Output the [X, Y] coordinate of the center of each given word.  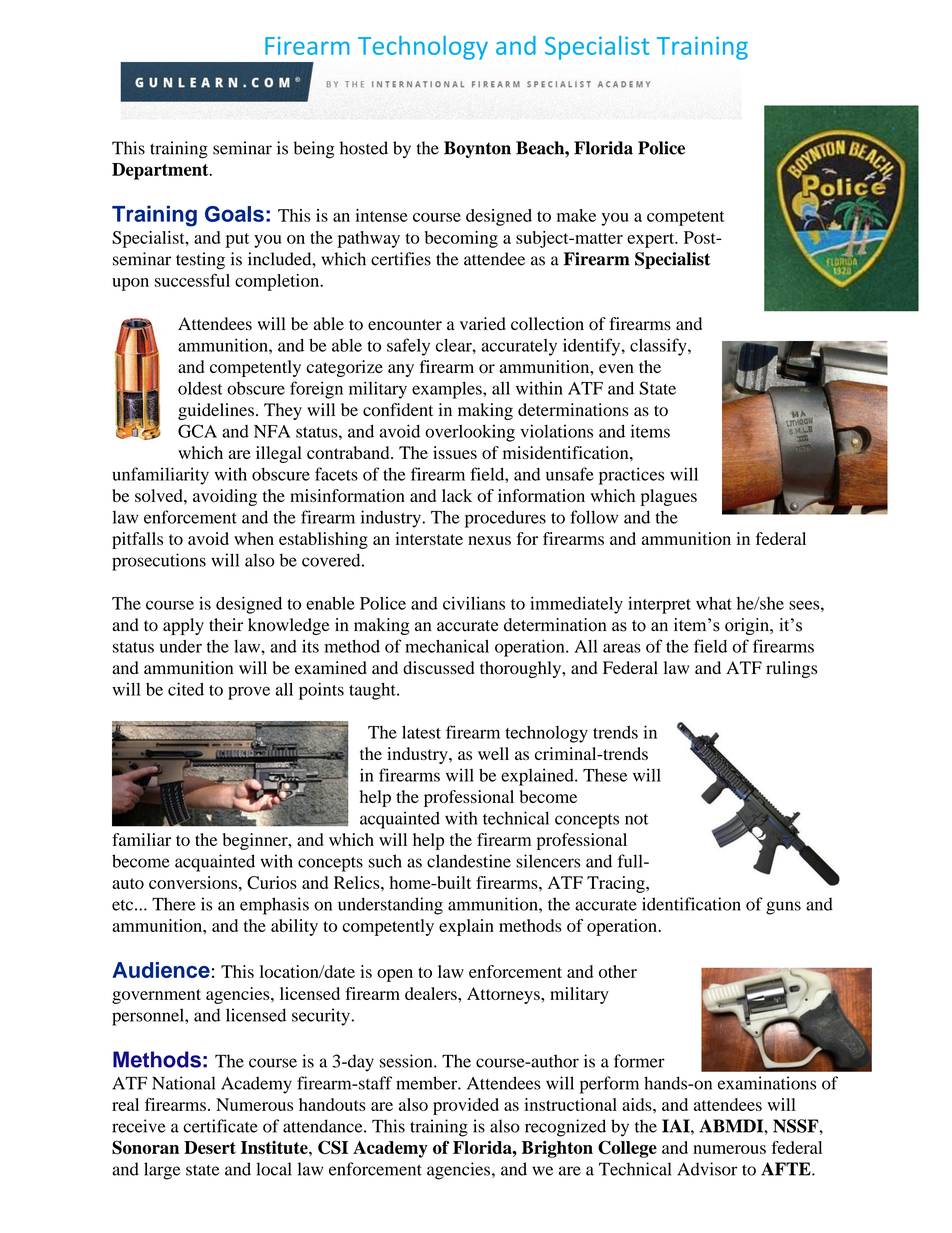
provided [466, 1106]
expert [652, 240]
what [714, 603]
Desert [210, 1147]
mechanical [447, 646]
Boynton [477, 149]
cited [186, 689]
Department [161, 171]
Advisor [707, 1169]
